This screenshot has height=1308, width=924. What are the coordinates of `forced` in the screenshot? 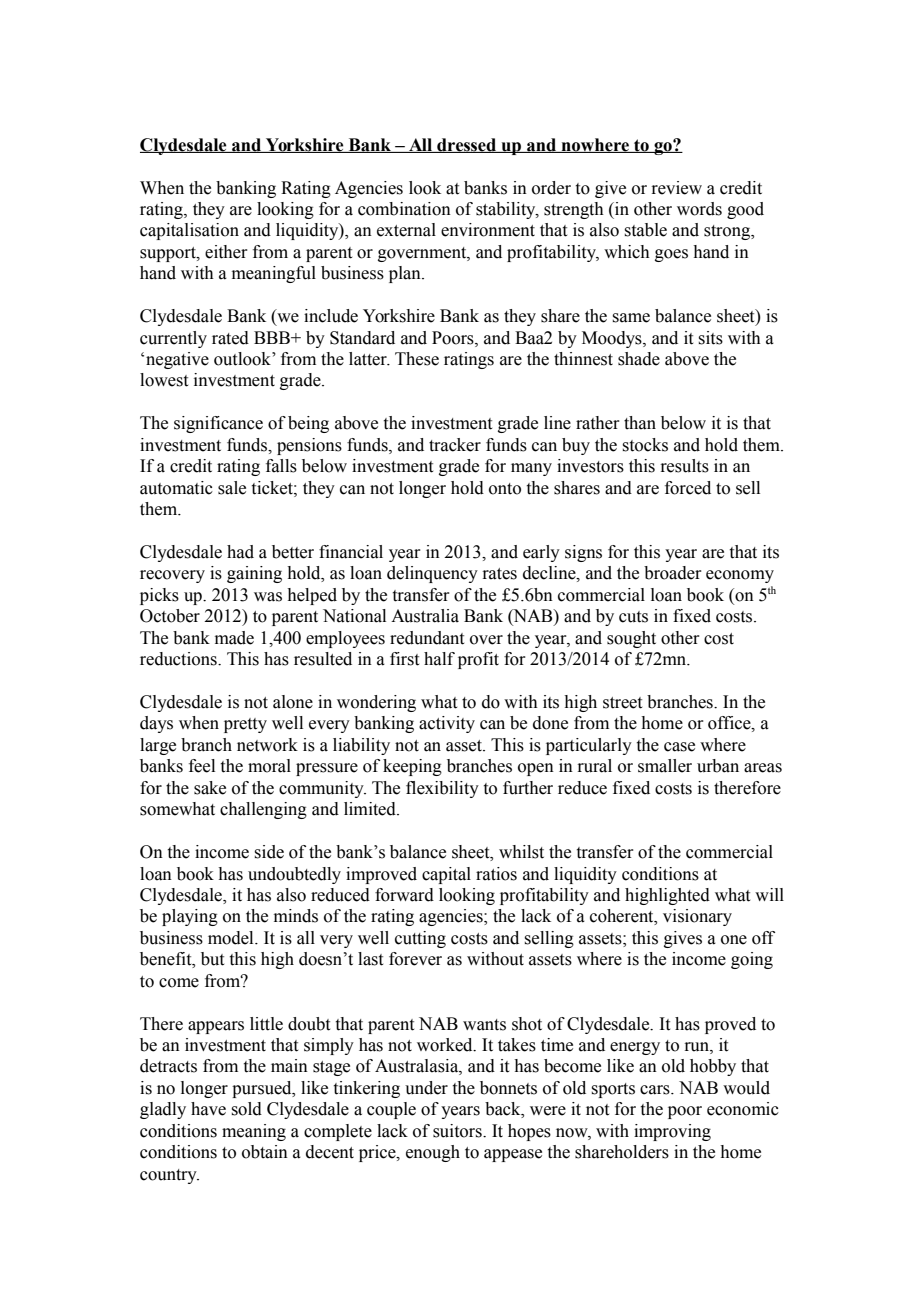 It's located at (688, 488).
